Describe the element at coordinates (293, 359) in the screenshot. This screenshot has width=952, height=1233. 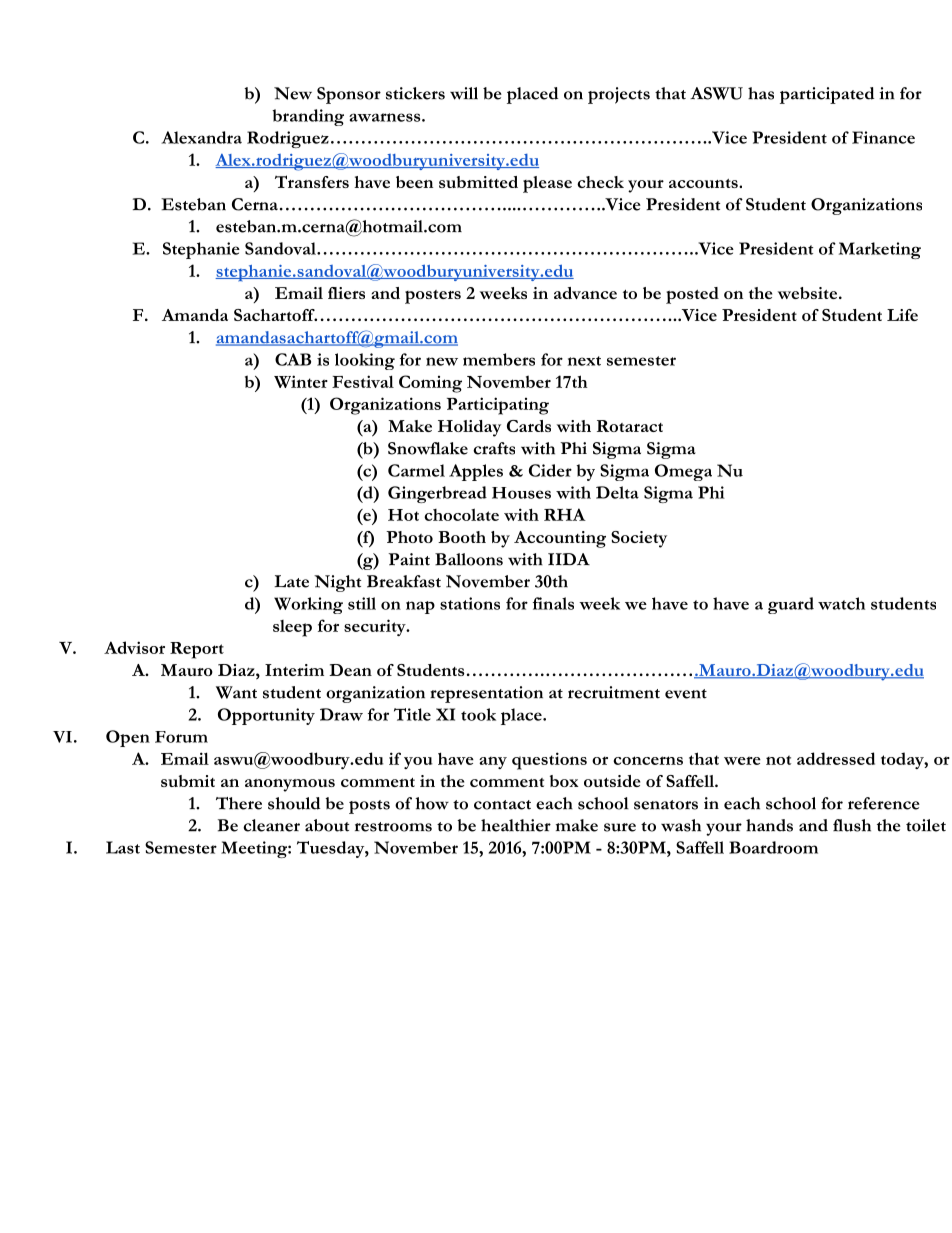
I see `CAB` at that location.
